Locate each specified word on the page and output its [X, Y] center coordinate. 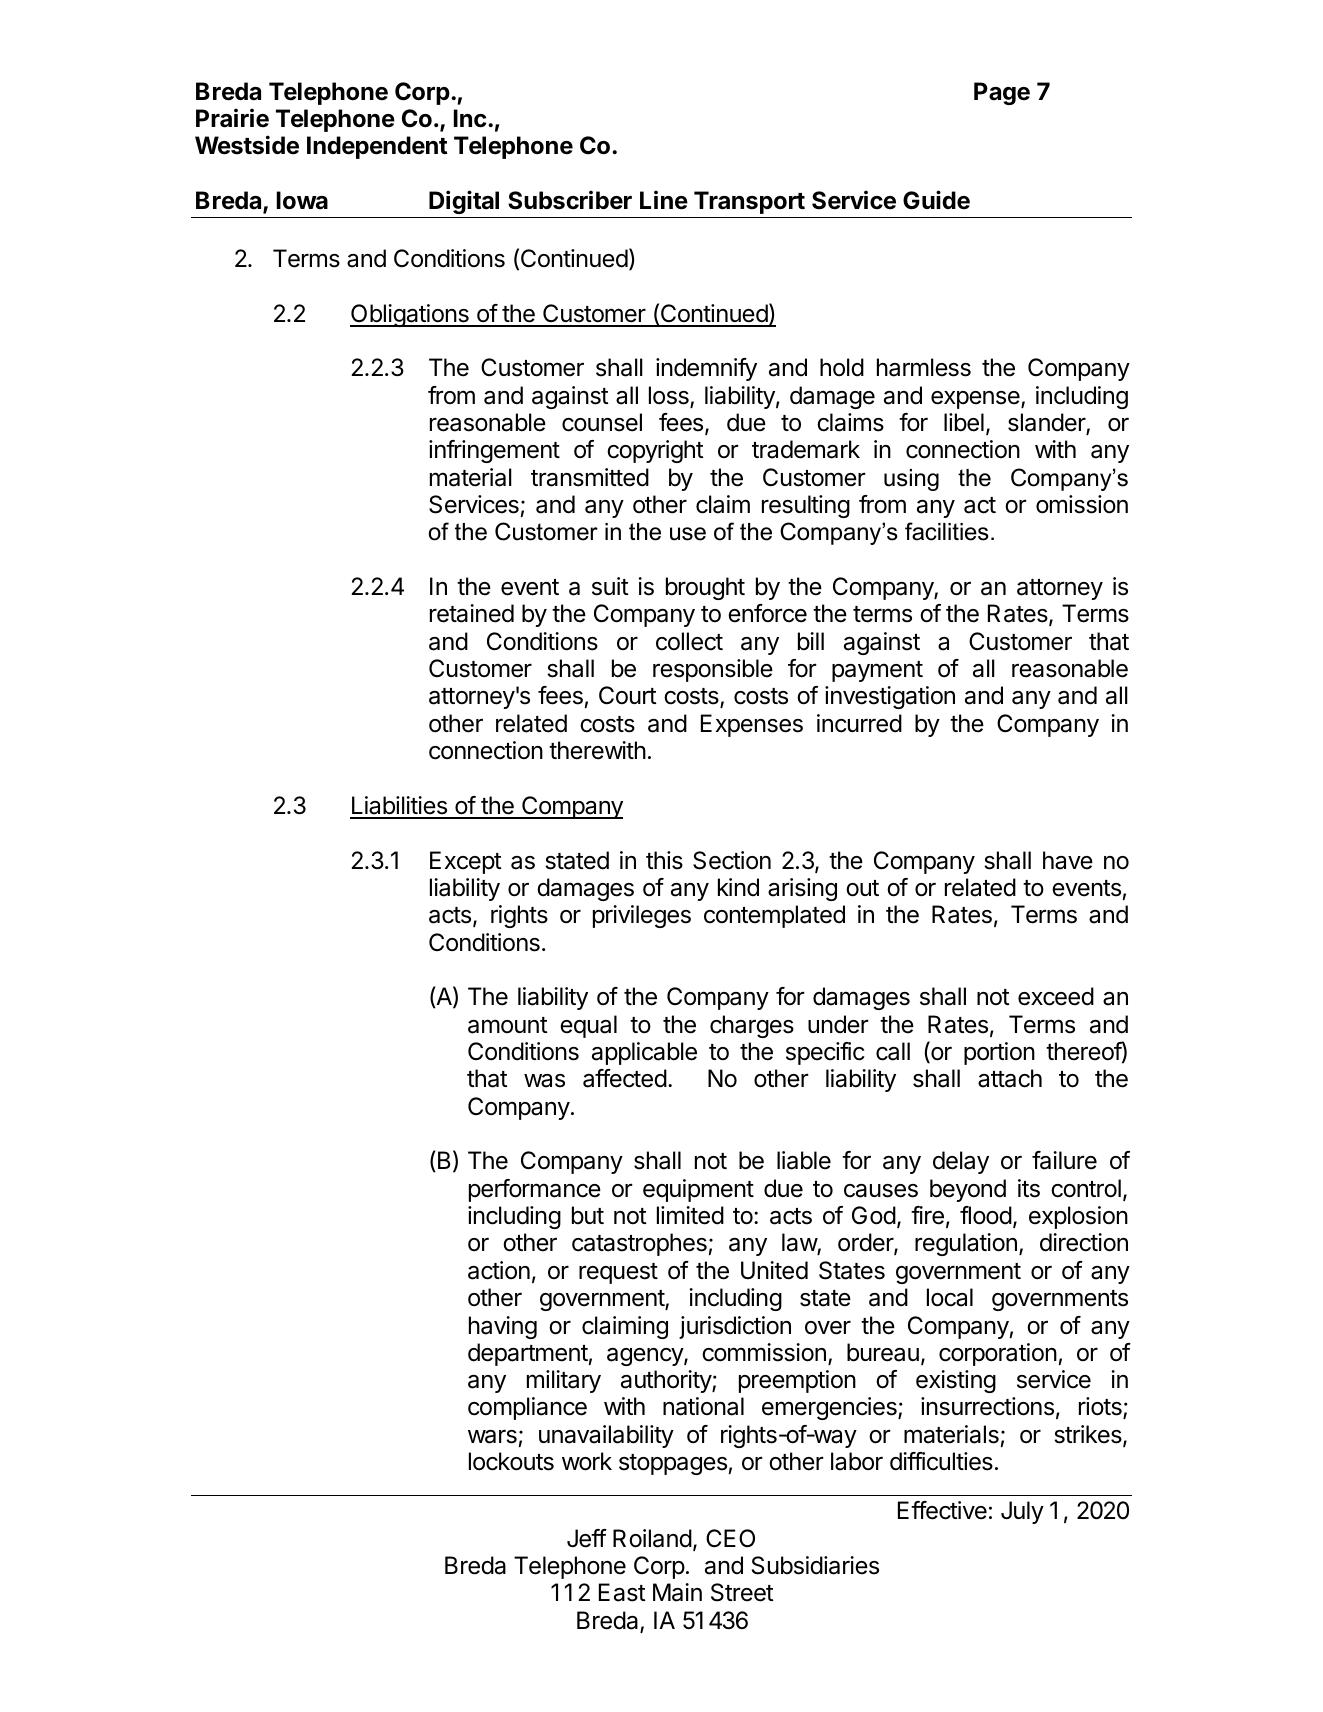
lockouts [511, 1461]
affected [625, 1078]
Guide [936, 200]
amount [508, 1025]
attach [1010, 1078]
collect [689, 641]
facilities [947, 531]
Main [677, 1592]
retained [472, 613]
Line [664, 200]
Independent [377, 147]
